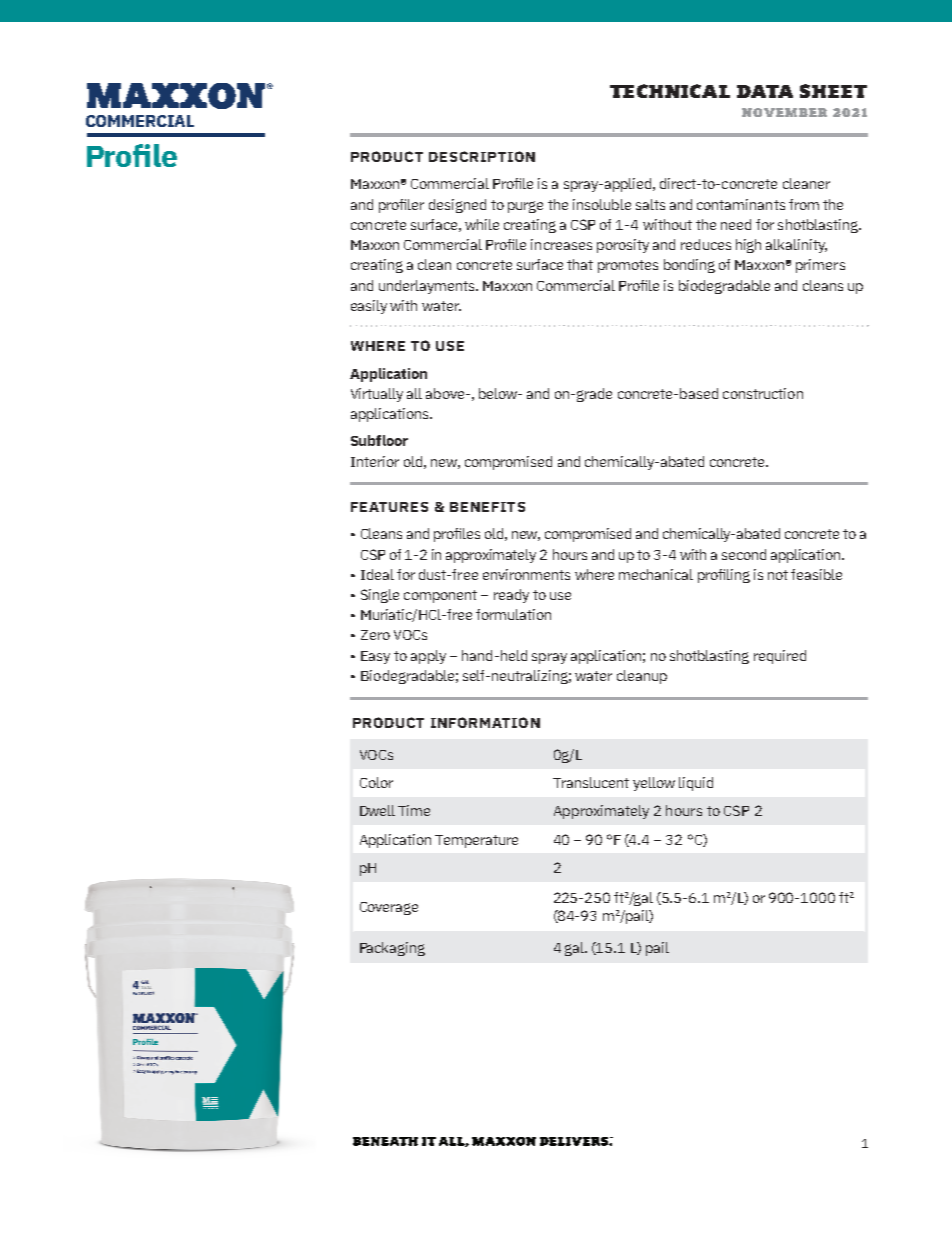 This page has width=952, height=1233. What do you see at coordinates (763, 393) in the page?
I see `construction` at bounding box center [763, 393].
